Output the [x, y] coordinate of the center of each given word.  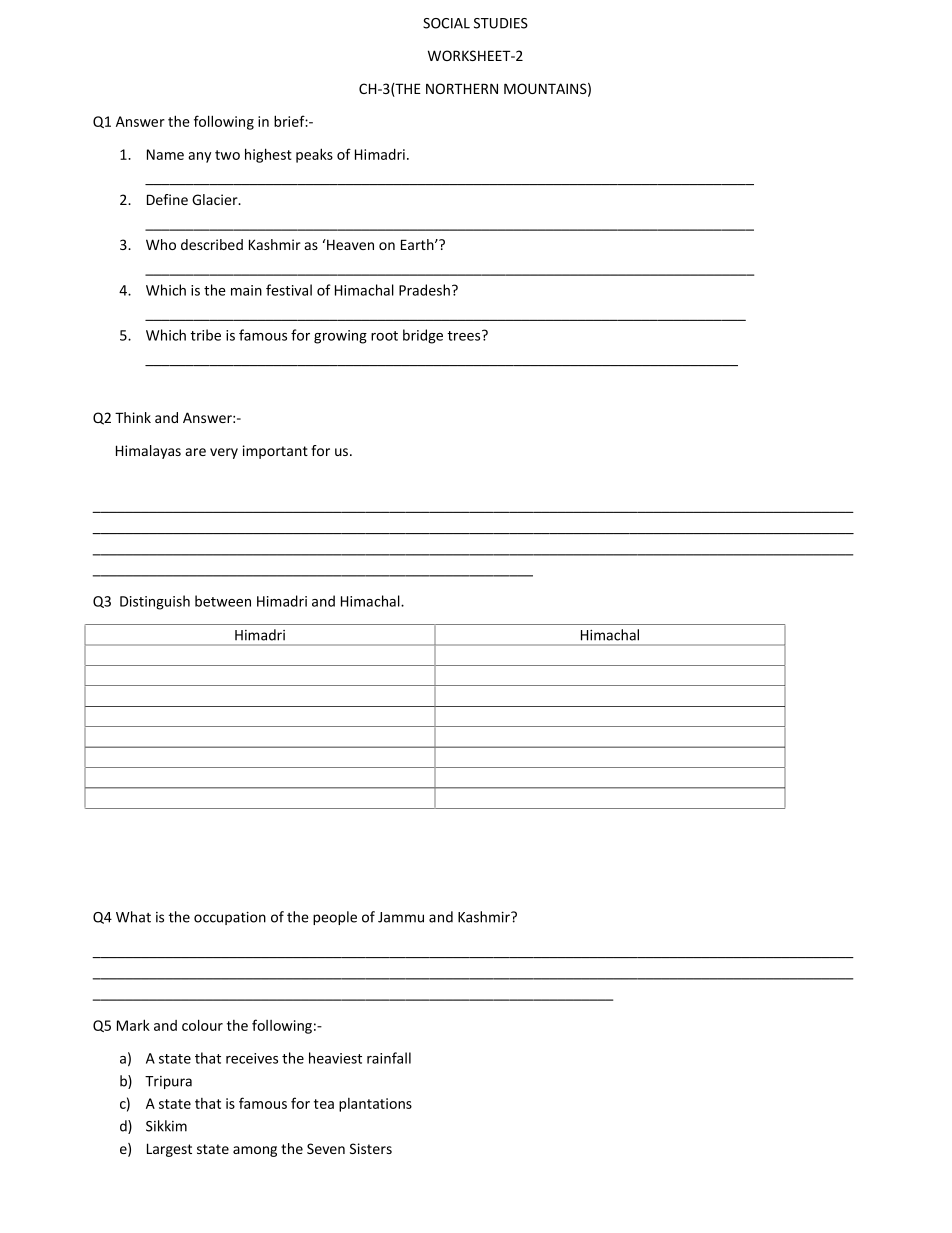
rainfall [389, 1058]
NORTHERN [462, 88]
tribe [205, 335]
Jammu [401, 917]
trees [465, 335]
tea [324, 1104]
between [223, 601]
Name [165, 154]
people [335, 918]
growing [340, 337]
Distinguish [155, 602]
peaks [314, 155]
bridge [423, 336]
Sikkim [166, 1126]
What [133, 917]
